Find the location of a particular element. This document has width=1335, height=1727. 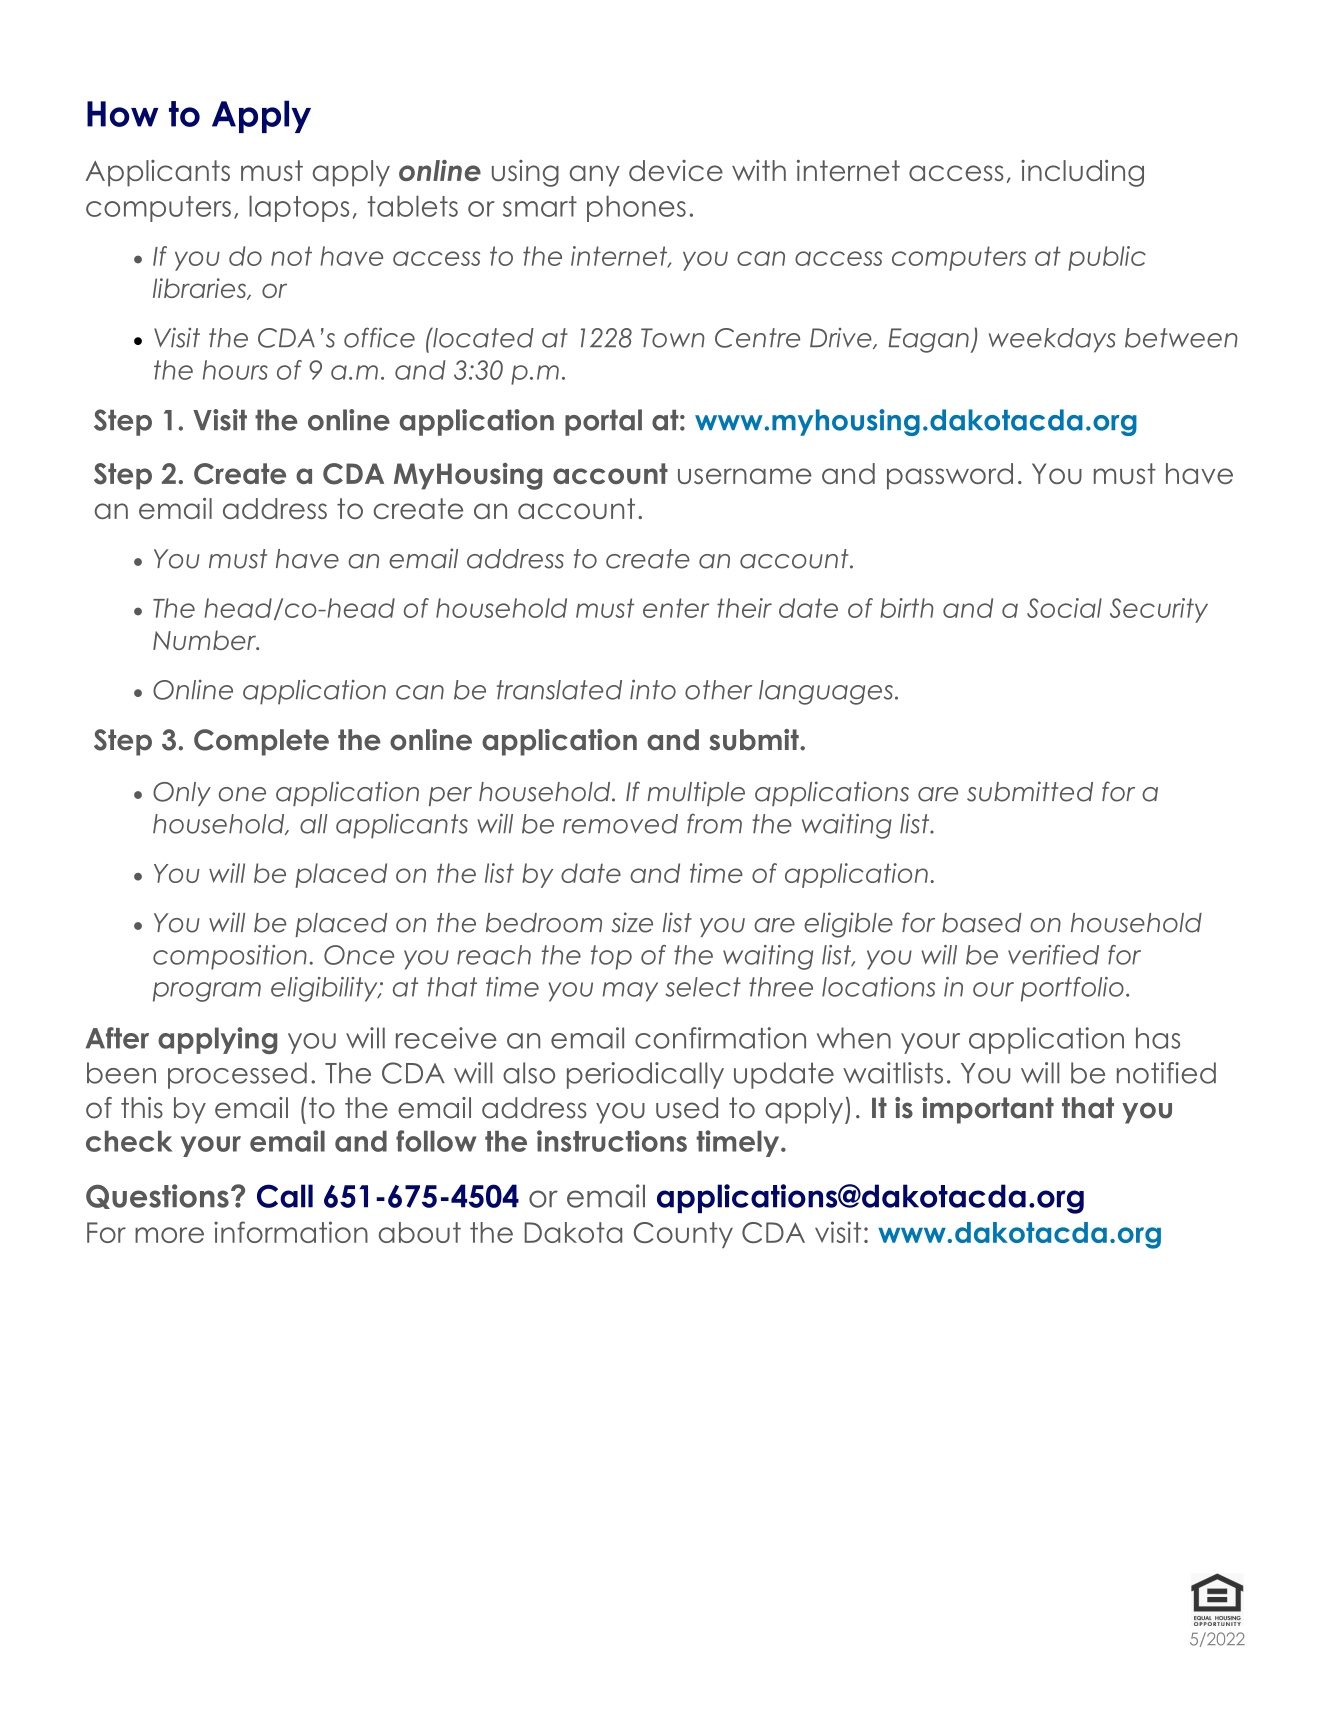

information is located at coordinates (291, 1232).
